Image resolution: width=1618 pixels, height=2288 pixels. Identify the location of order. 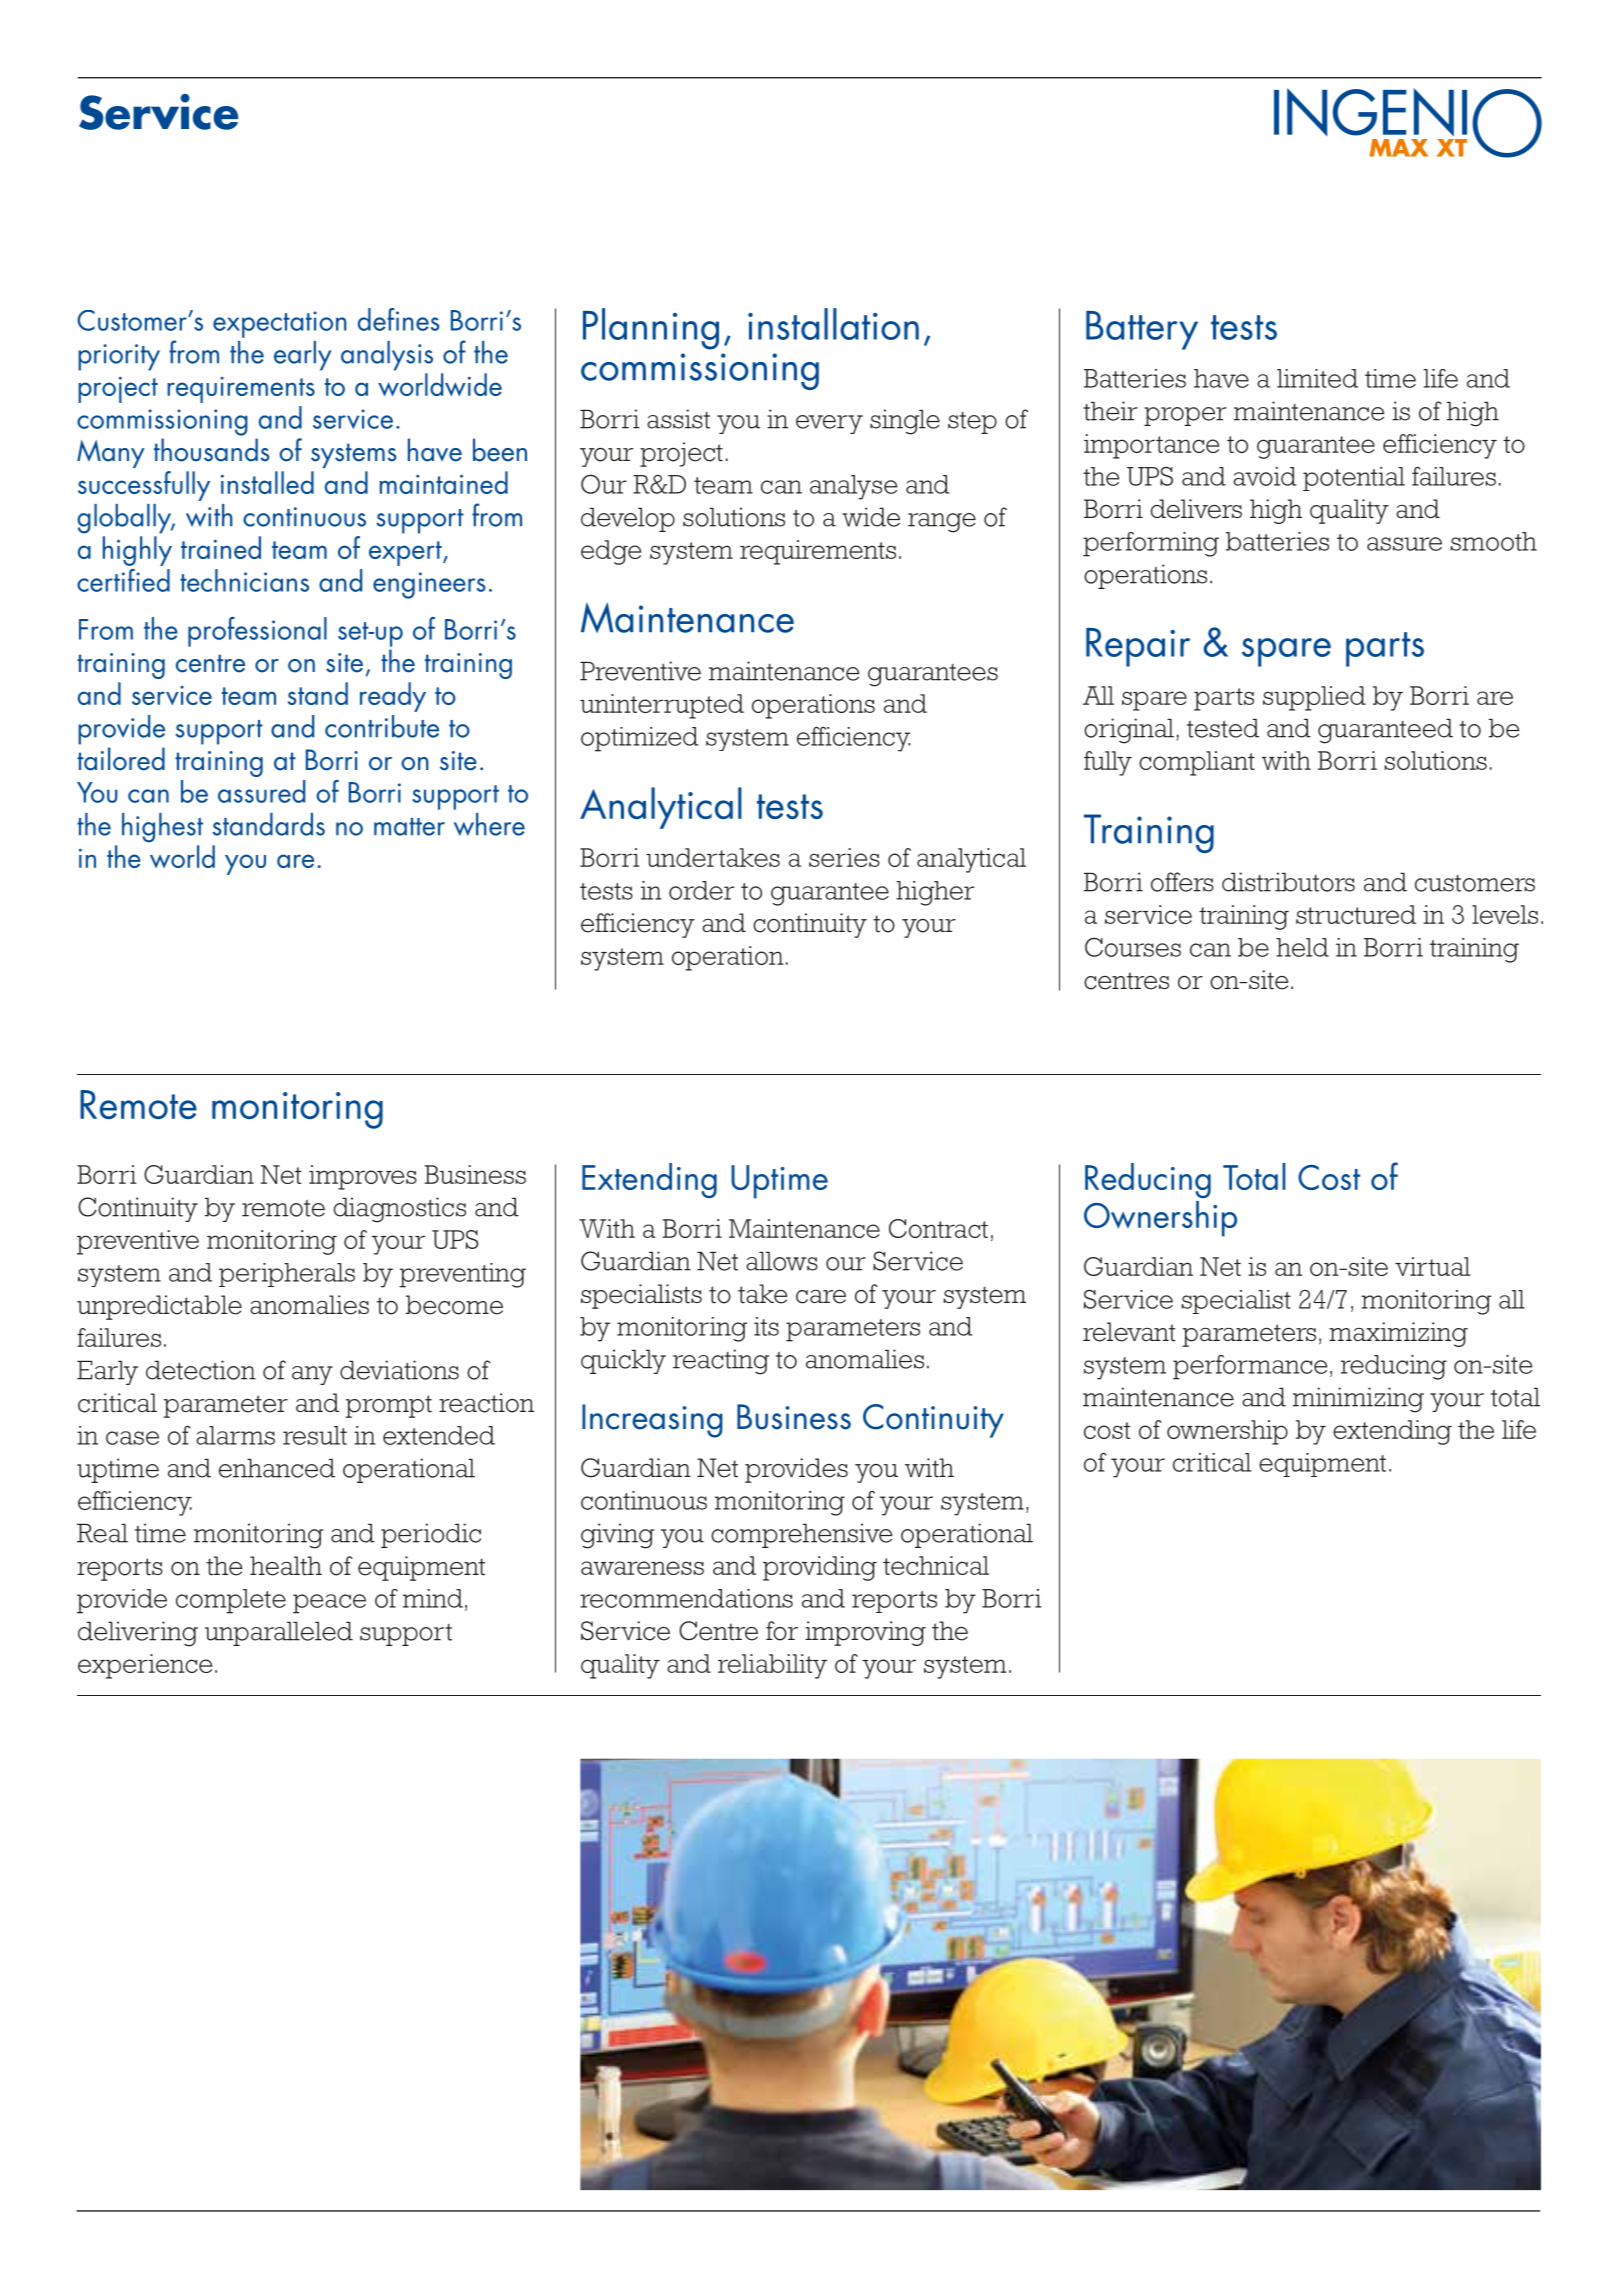
(701, 890).
